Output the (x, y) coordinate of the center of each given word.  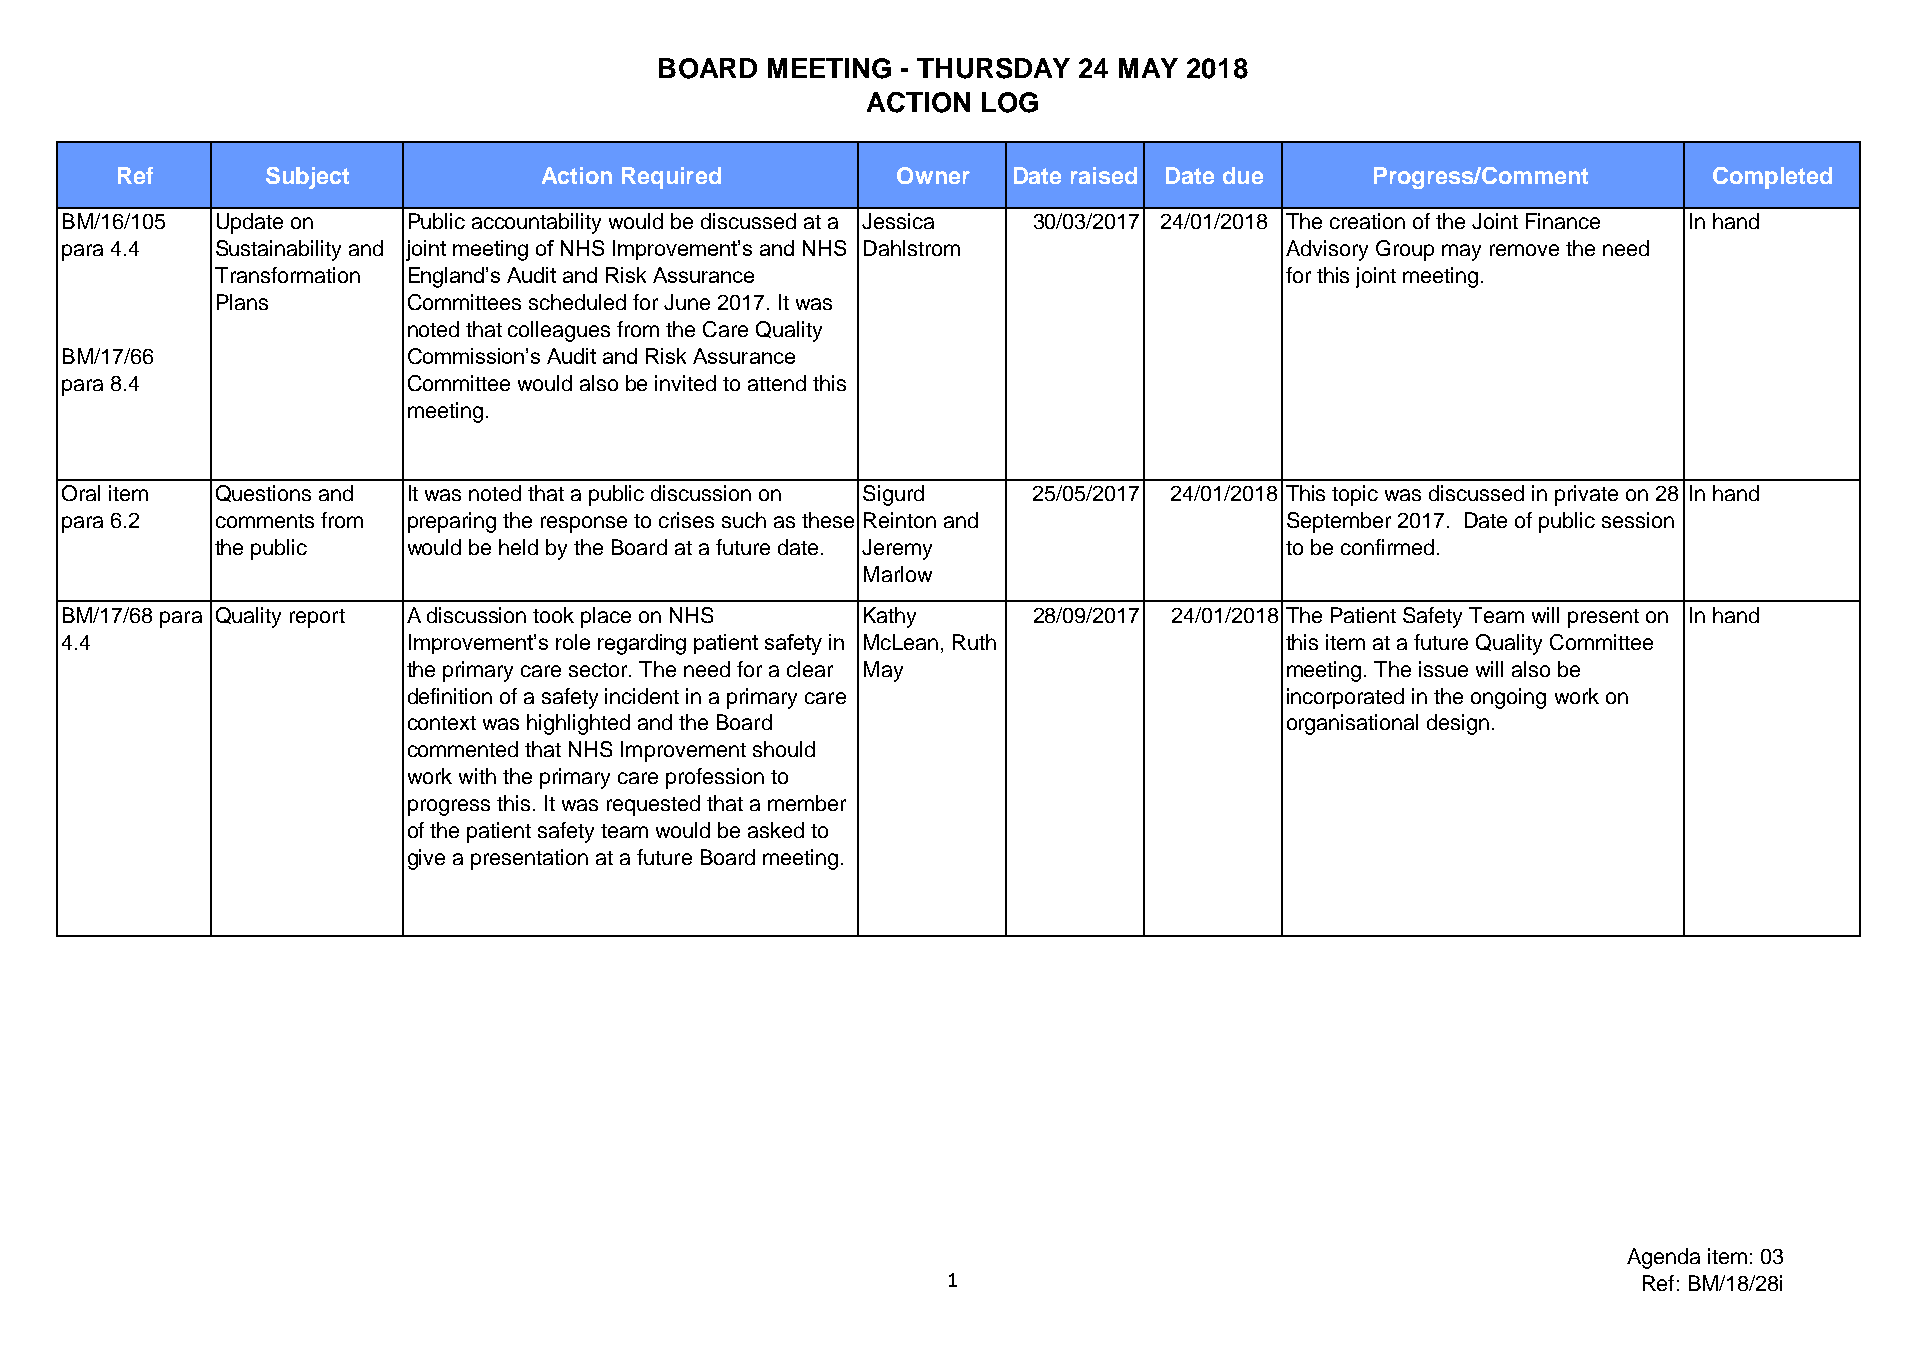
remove (1524, 250)
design (1458, 724)
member (807, 803)
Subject (307, 178)
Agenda (1663, 1258)
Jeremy (897, 549)
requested (653, 805)
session (1638, 520)
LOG (1010, 102)
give (426, 859)
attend (777, 383)
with (477, 776)
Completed (1772, 178)
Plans (242, 302)
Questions (263, 493)
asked (776, 830)
